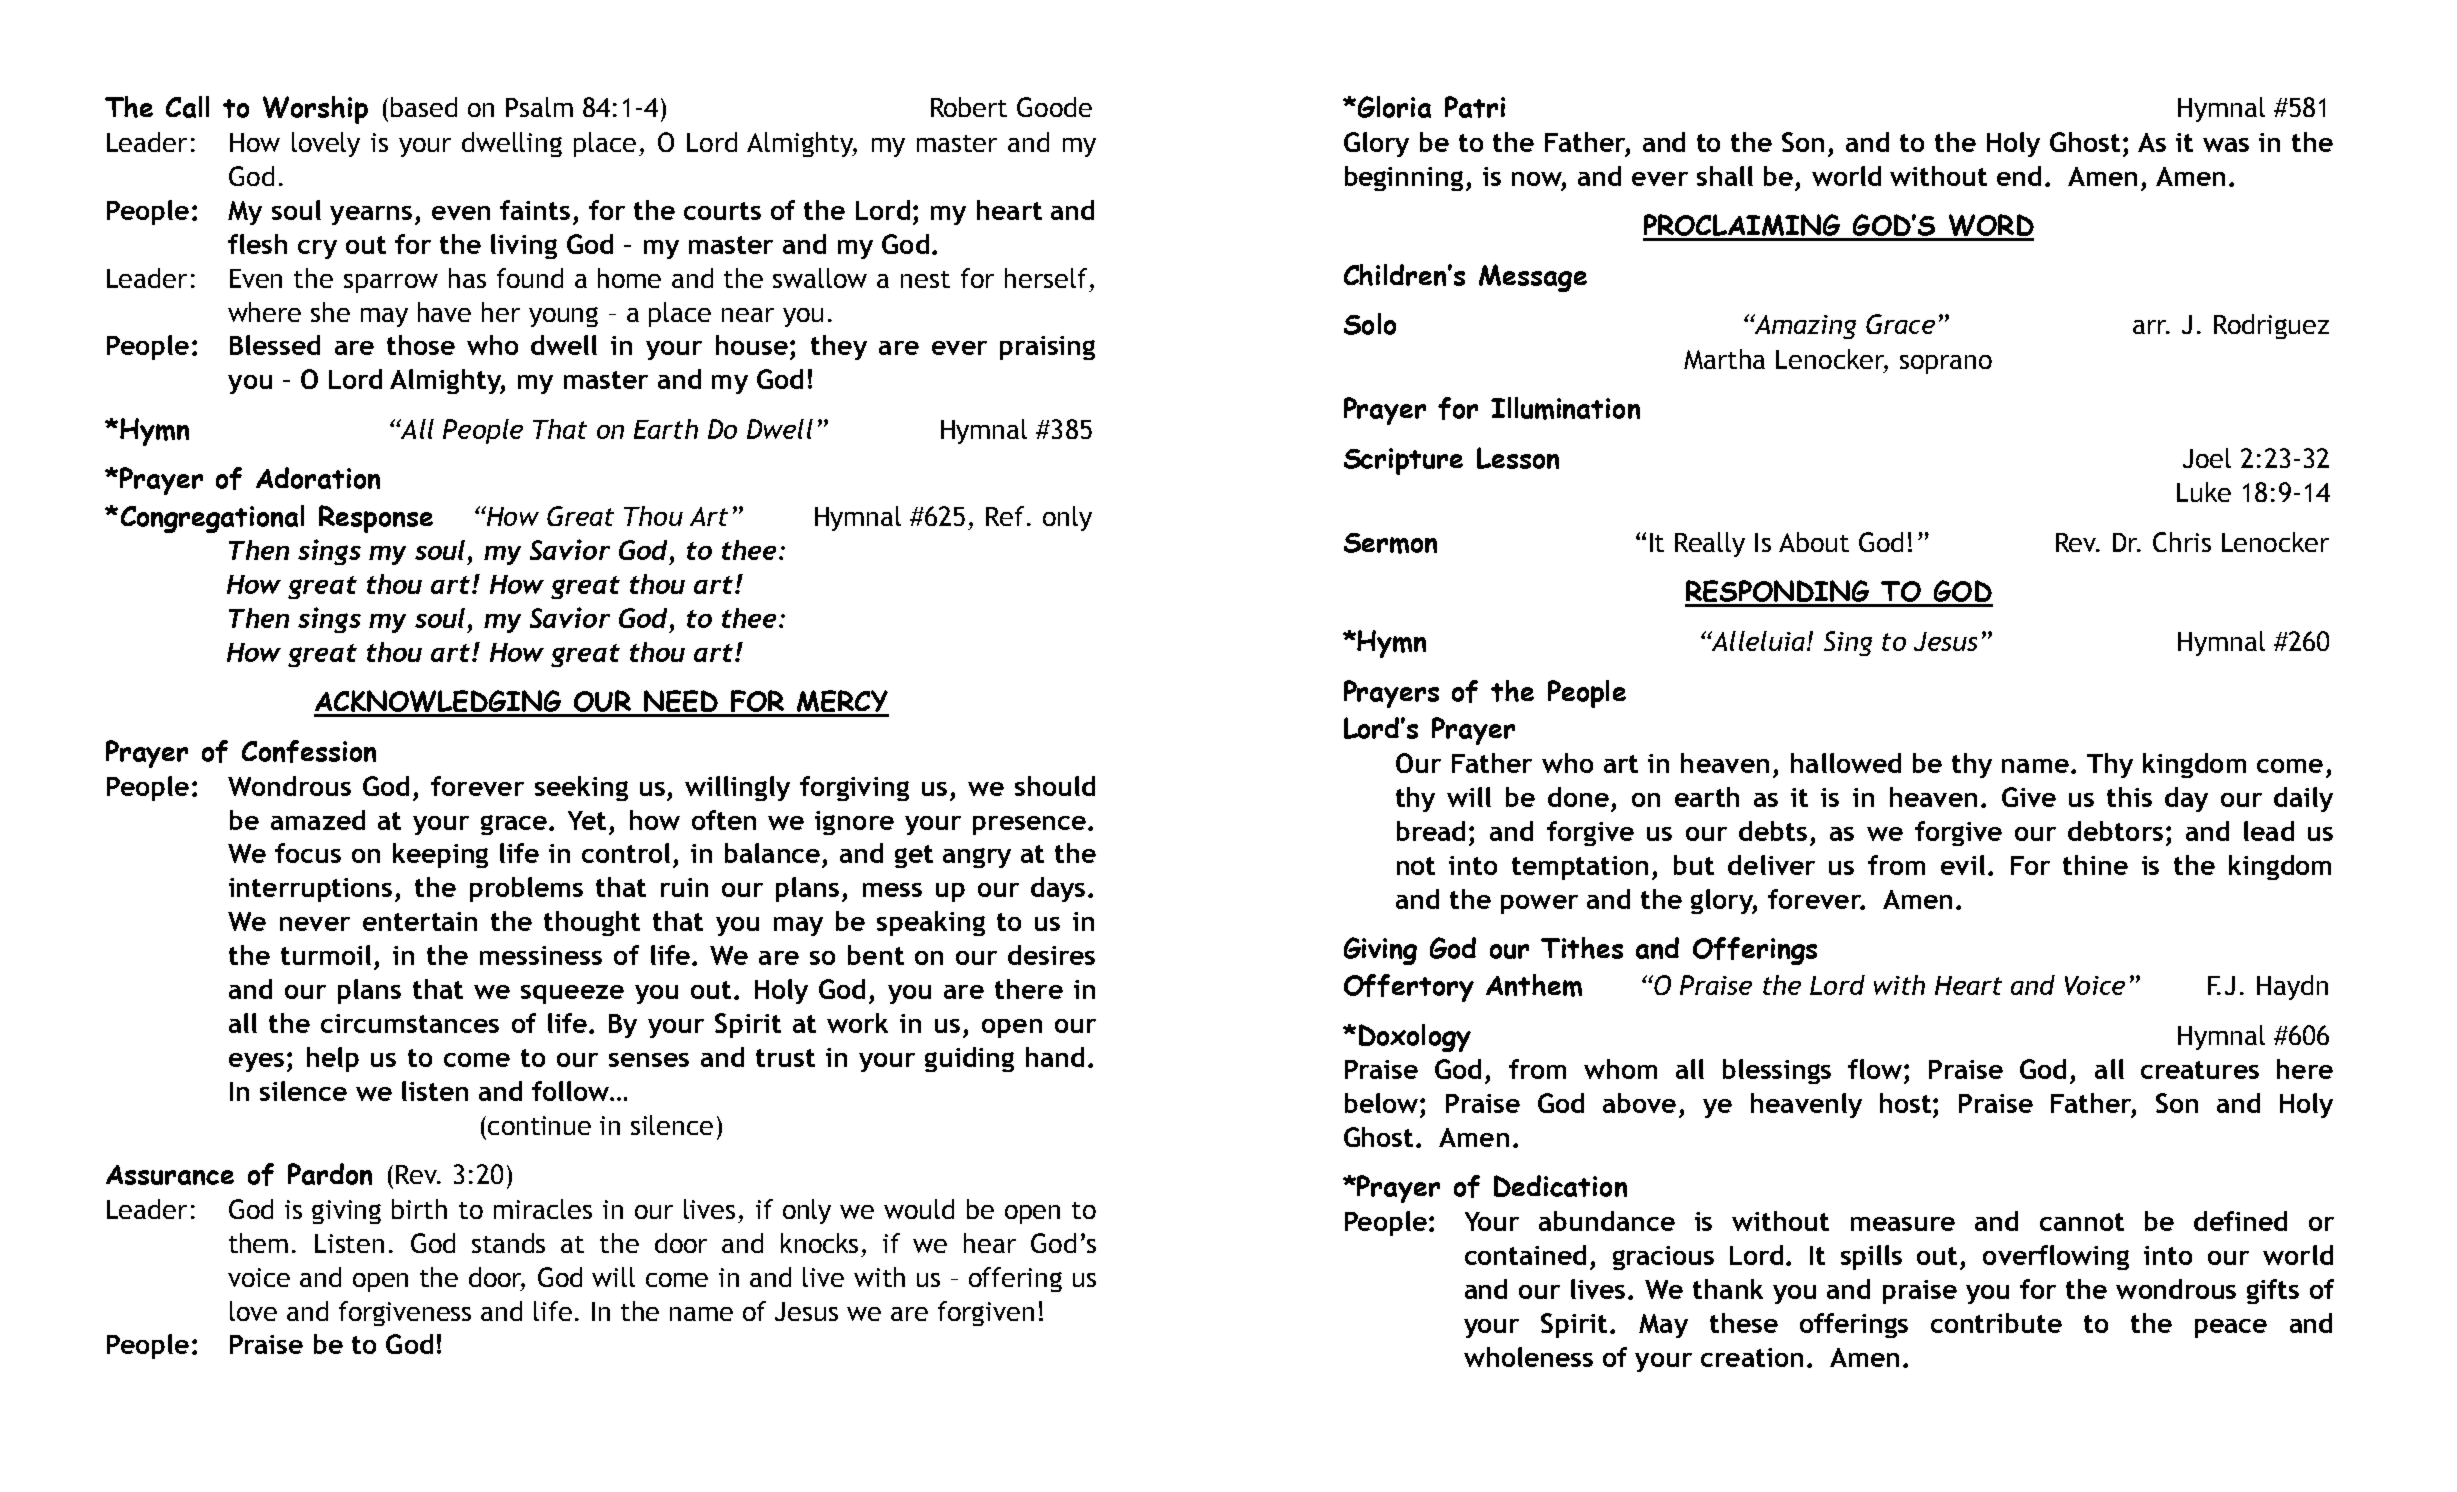 This image has height=1492, width=2457. I want to click on end, so click(2019, 176).
